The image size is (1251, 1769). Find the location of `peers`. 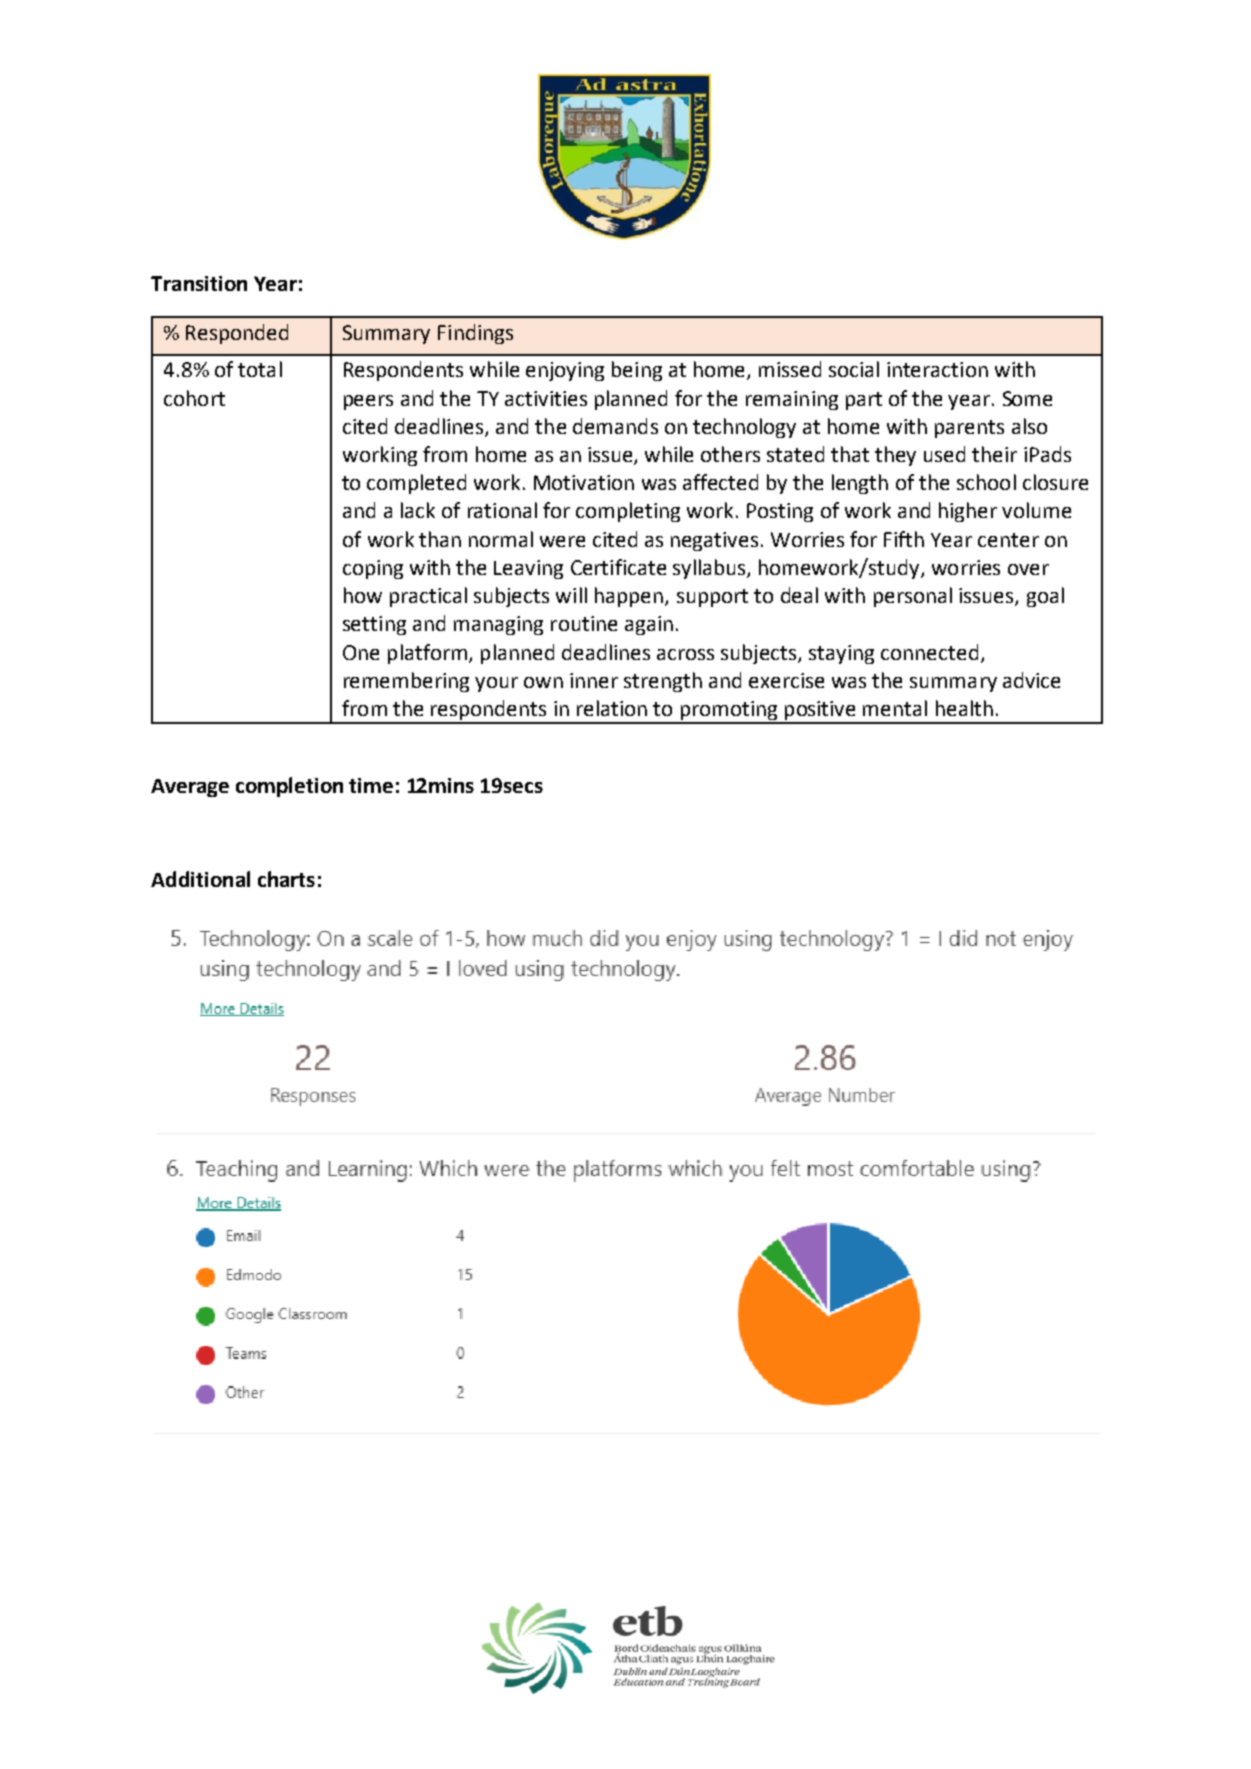

peers is located at coordinates (368, 402).
